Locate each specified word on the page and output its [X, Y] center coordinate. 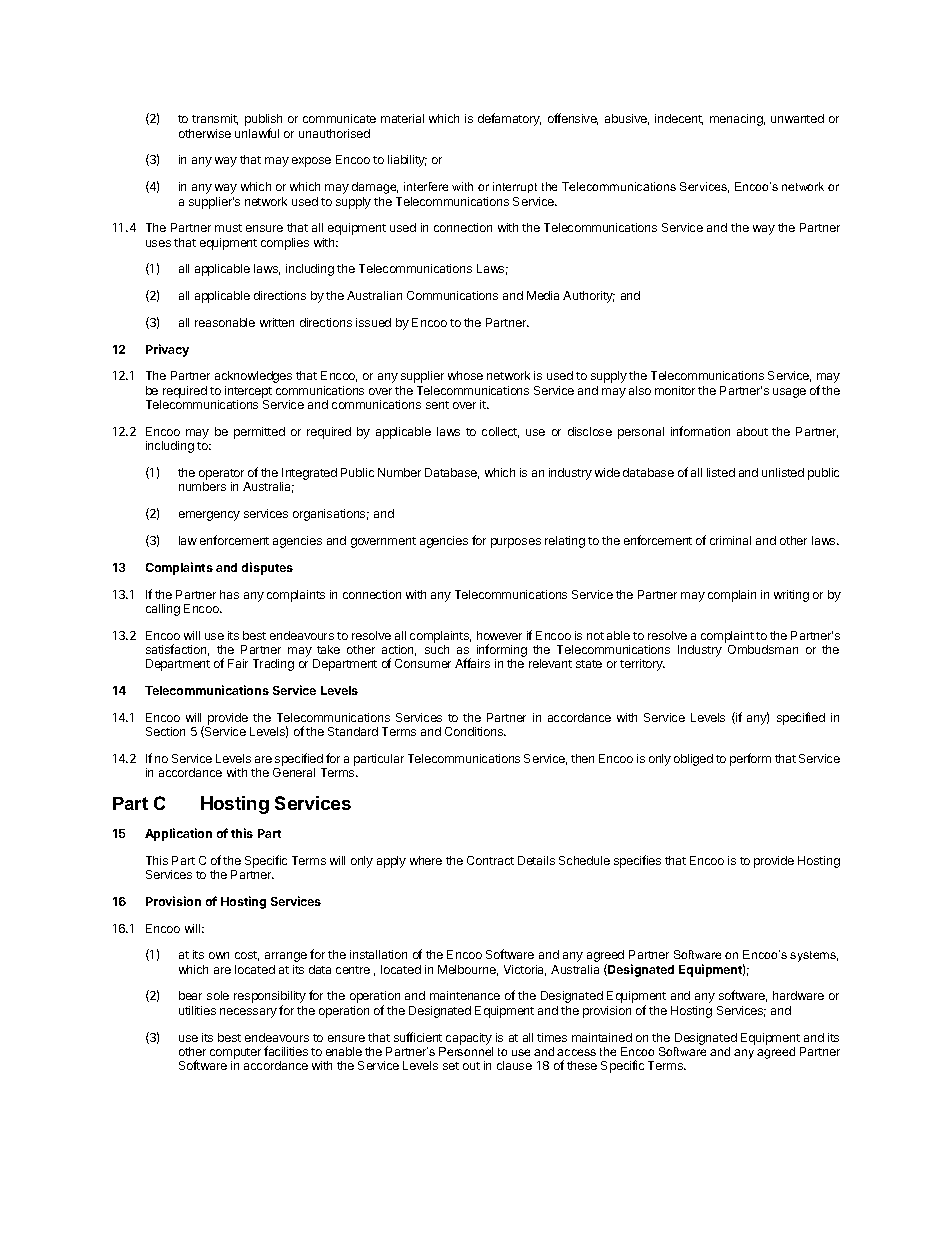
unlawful [257, 133]
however [499, 635]
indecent [679, 119]
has [229, 594]
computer [235, 1053]
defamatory [509, 119]
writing [791, 596]
